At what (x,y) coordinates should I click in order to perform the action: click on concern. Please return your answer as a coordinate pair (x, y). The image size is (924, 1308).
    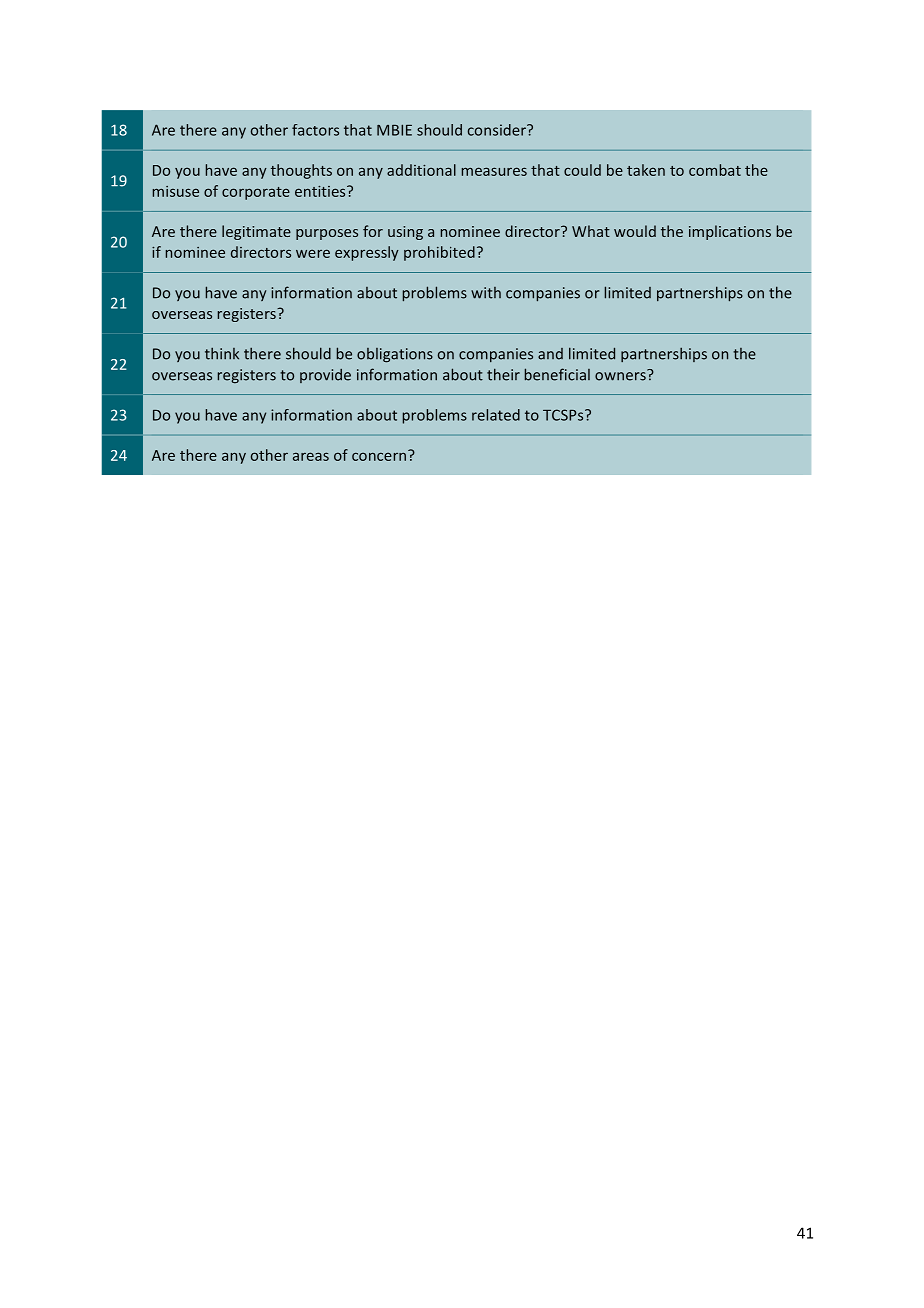
    Looking at the image, I should click on (380, 455).
